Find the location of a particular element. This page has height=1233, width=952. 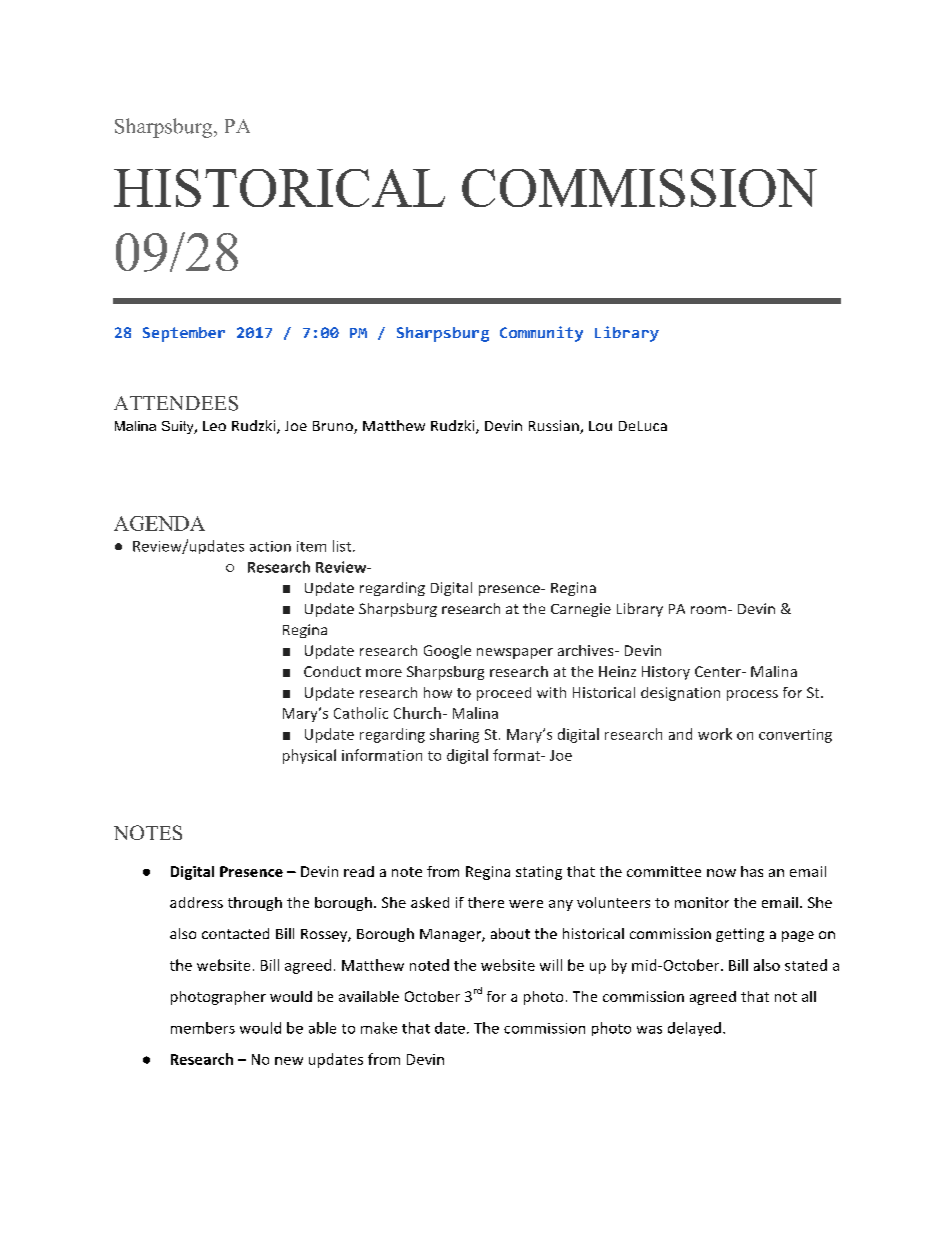

now is located at coordinates (721, 873).
